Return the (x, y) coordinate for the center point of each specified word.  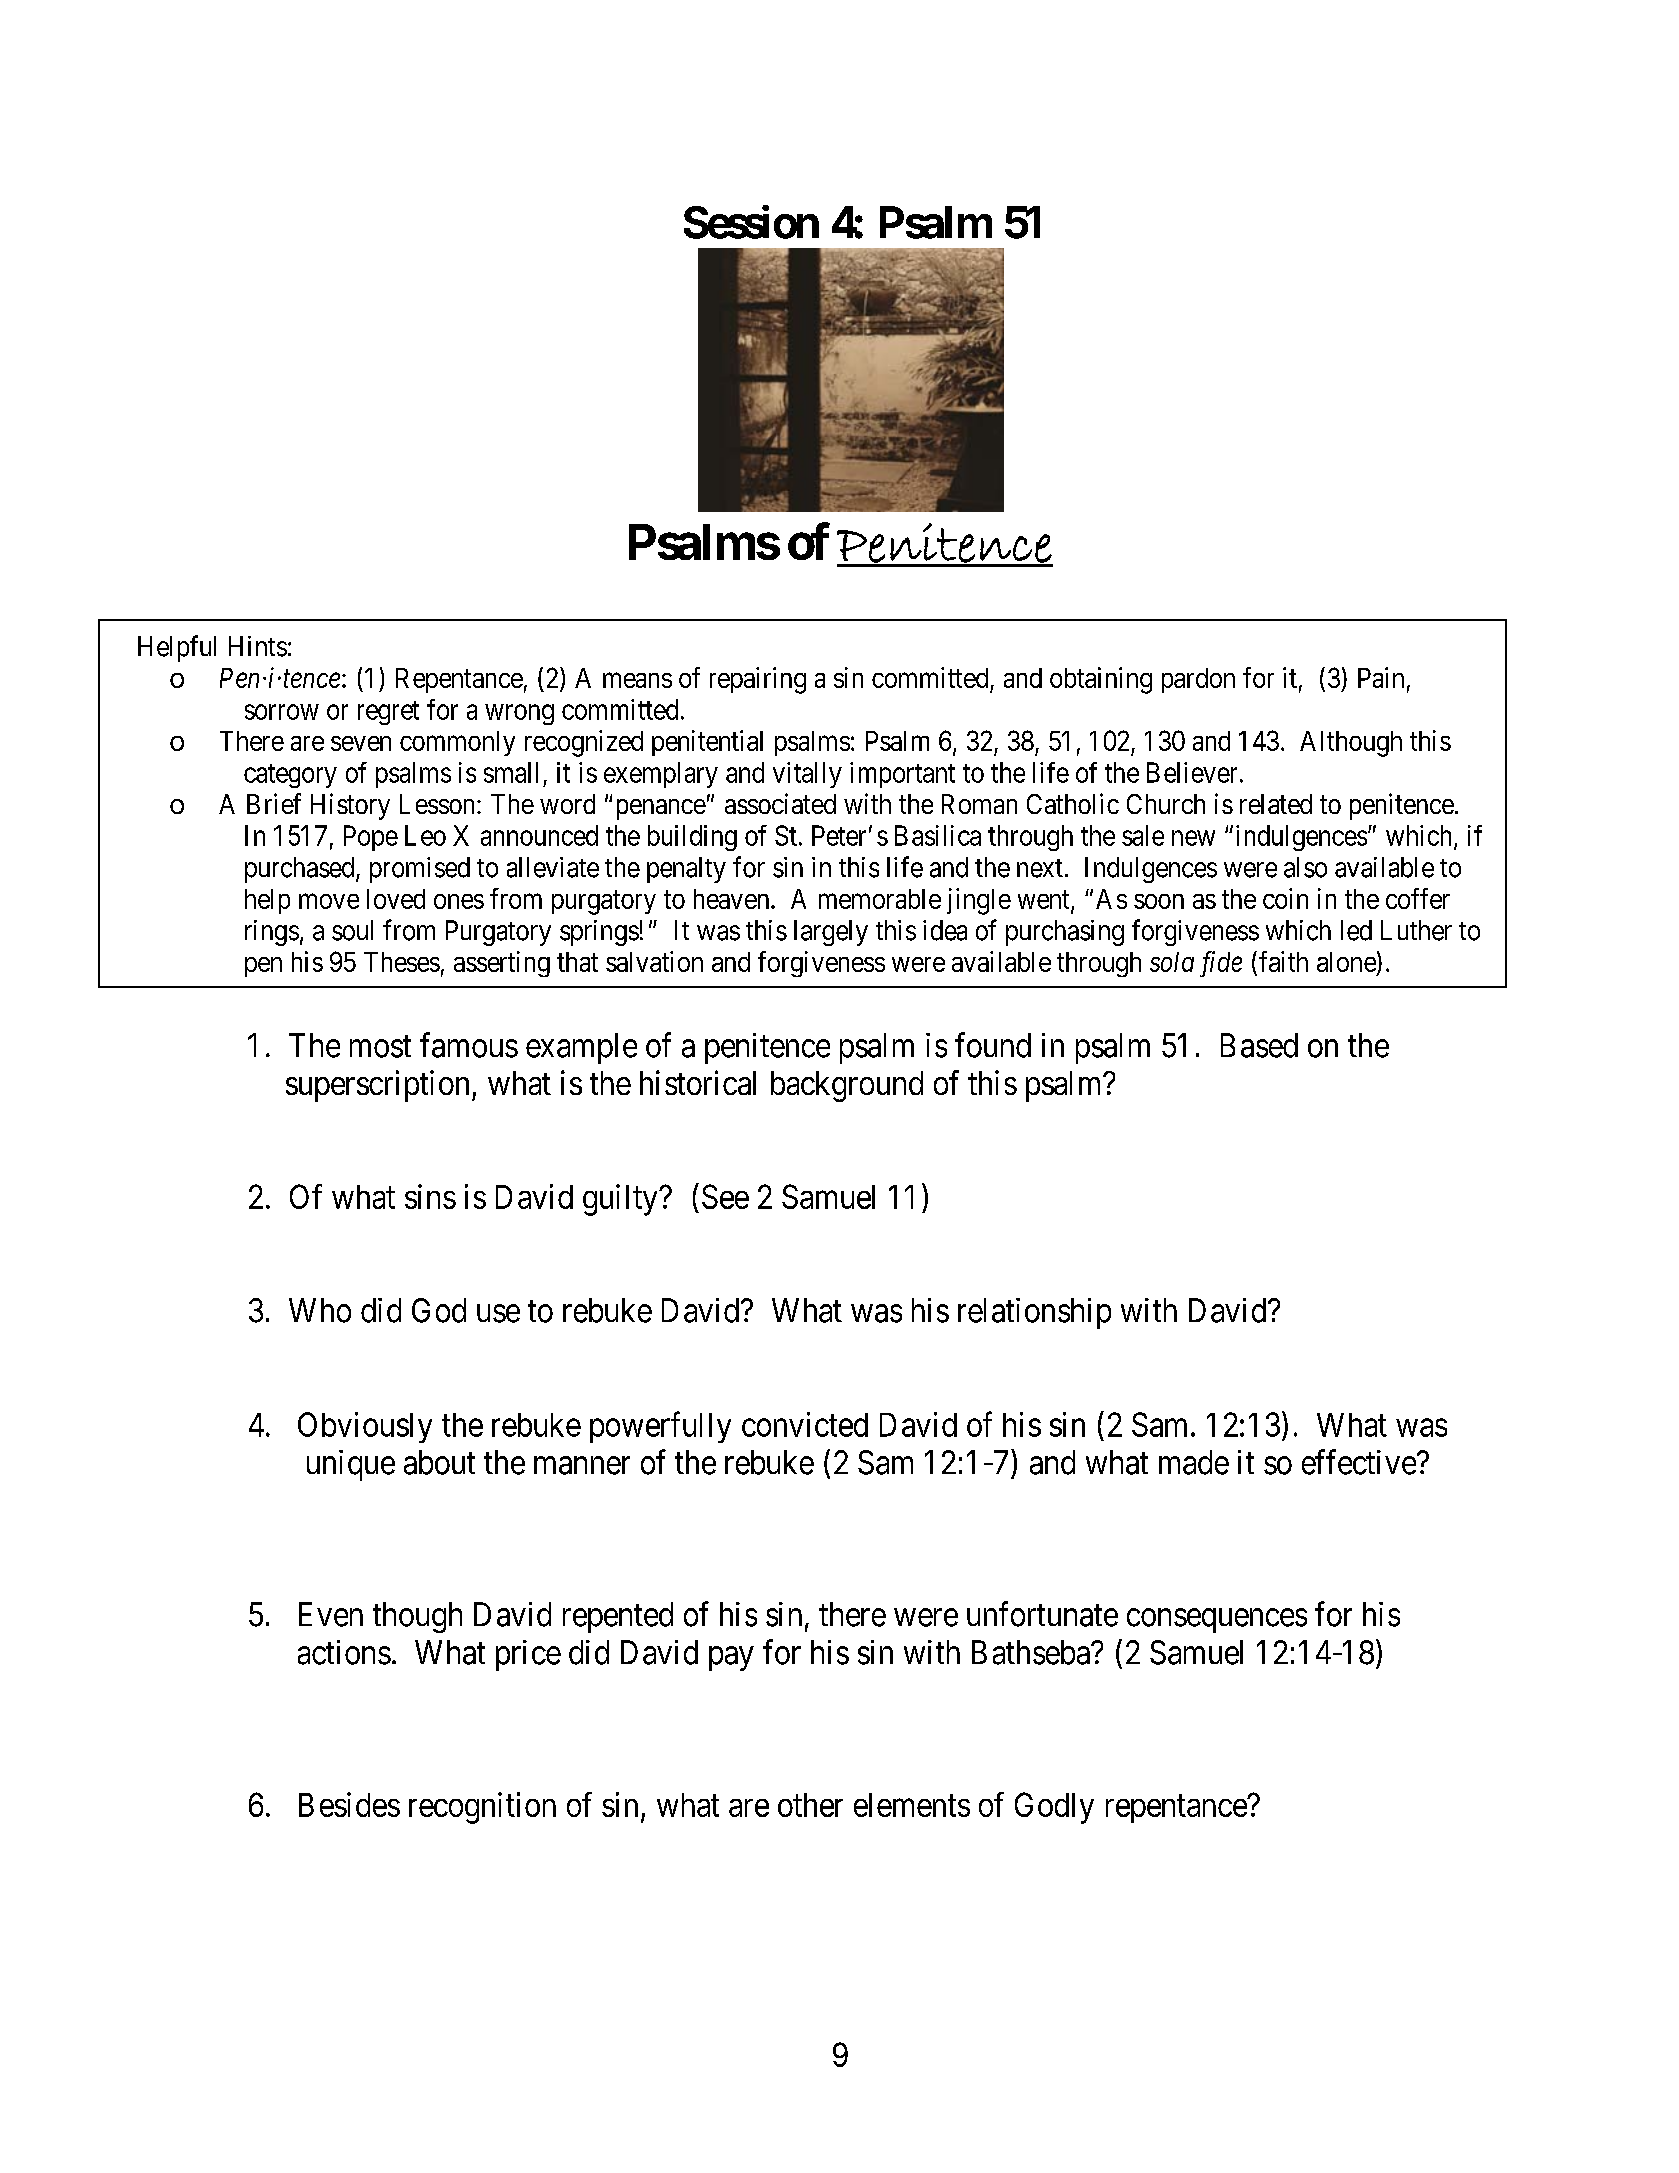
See (725, 1196)
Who (320, 1310)
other (810, 1805)
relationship (1034, 1313)
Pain (1381, 677)
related (1276, 804)
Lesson (439, 804)
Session (751, 222)
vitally (807, 775)
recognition (482, 1808)
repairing (758, 680)
